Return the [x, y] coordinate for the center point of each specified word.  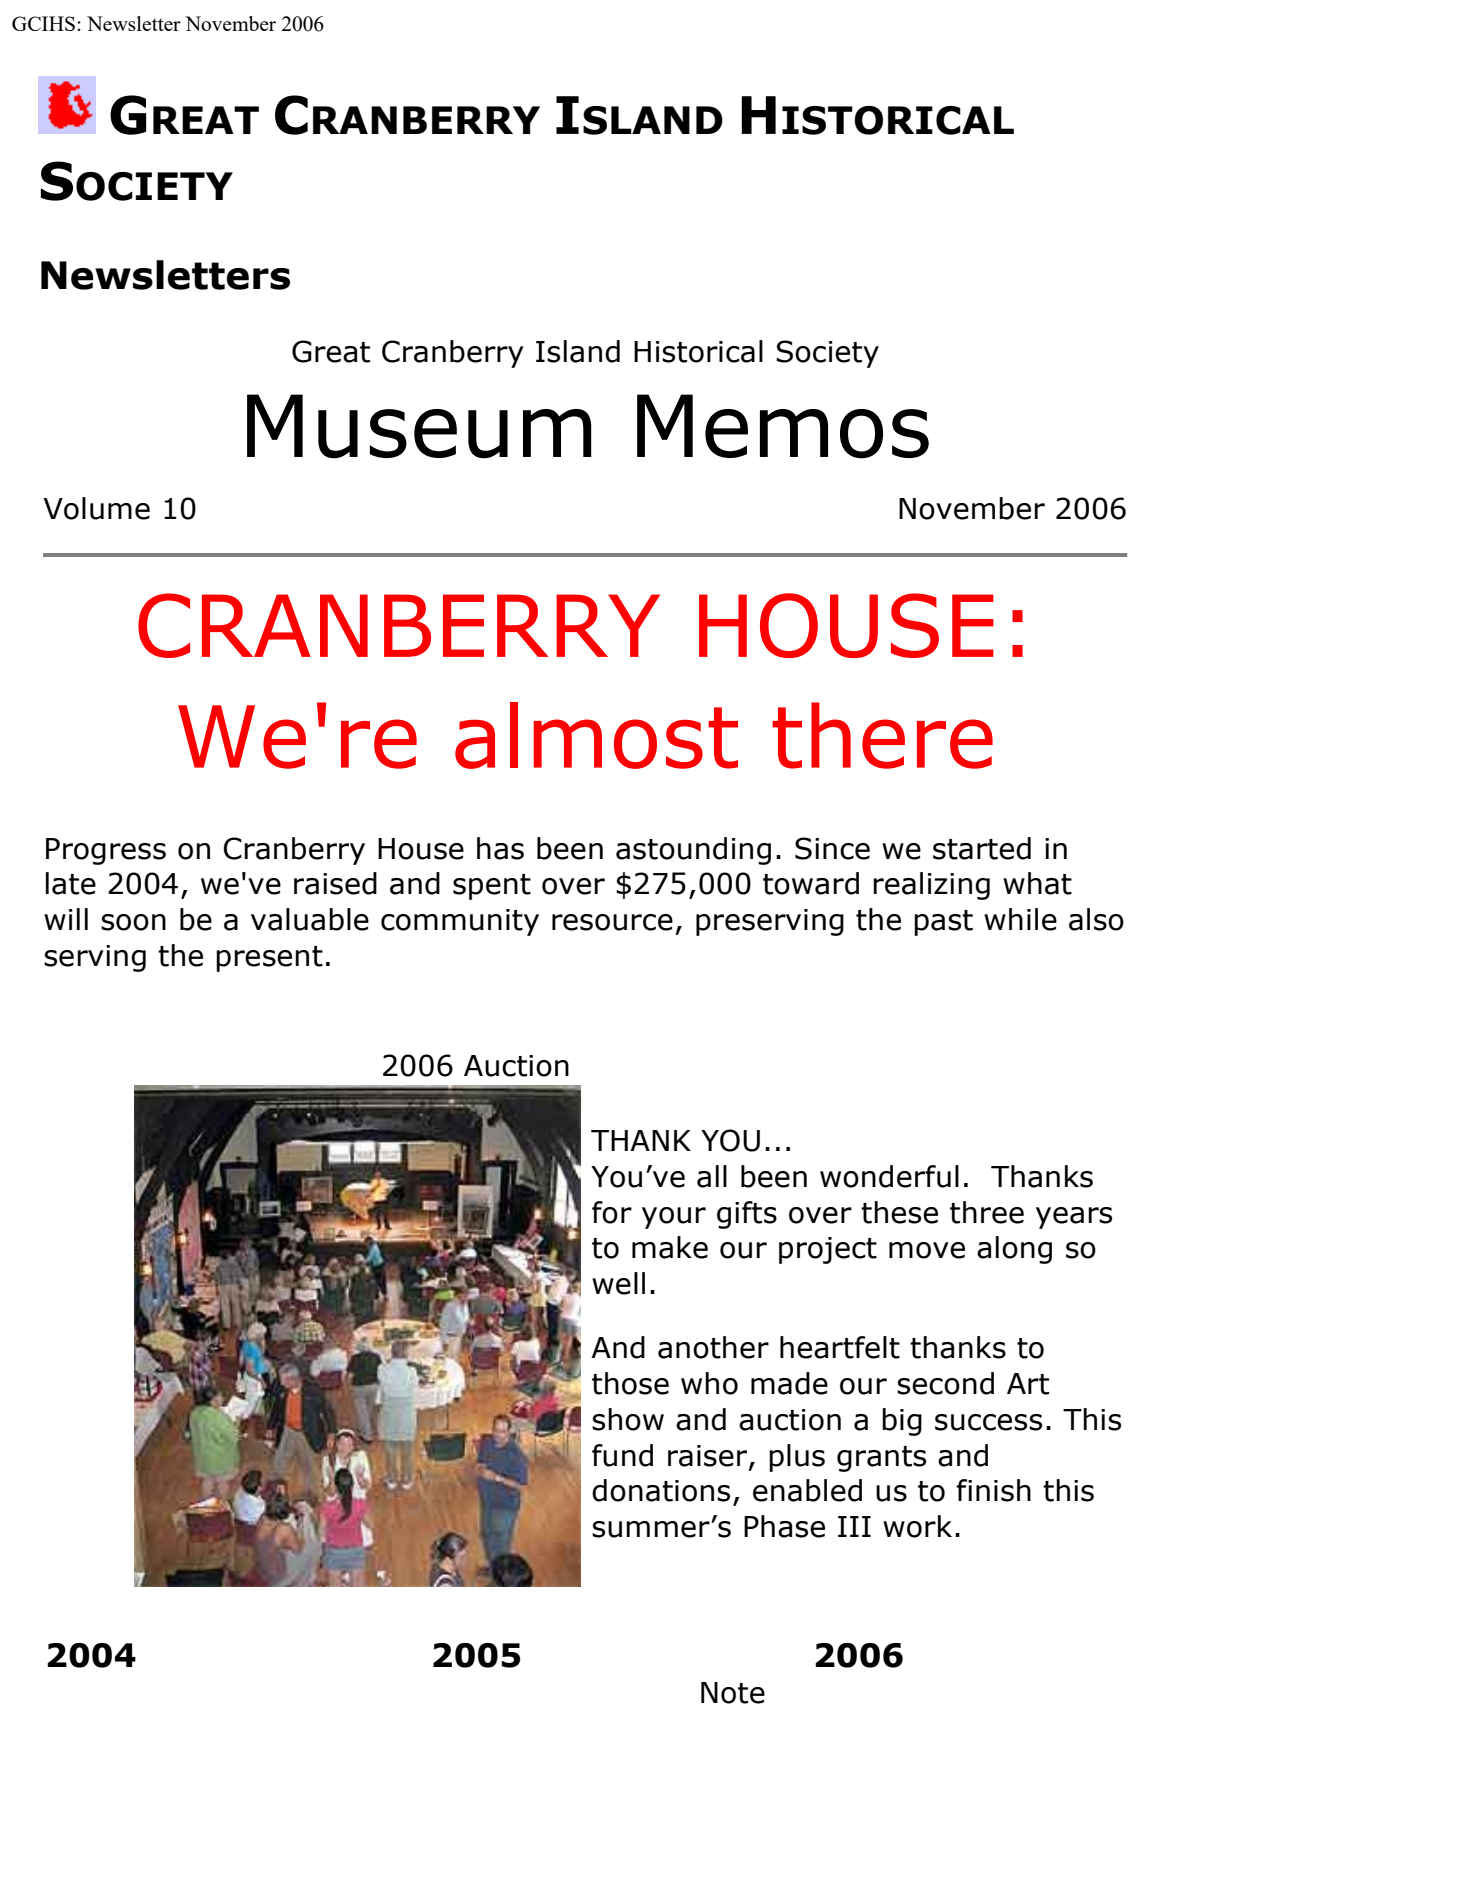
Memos [783, 426]
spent [492, 887]
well [618, 1283]
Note [733, 1693]
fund [622, 1455]
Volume [96, 508]
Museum [419, 426]
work [917, 1526]
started [982, 848]
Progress [106, 851]
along [1014, 1250]
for [612, 1212]
